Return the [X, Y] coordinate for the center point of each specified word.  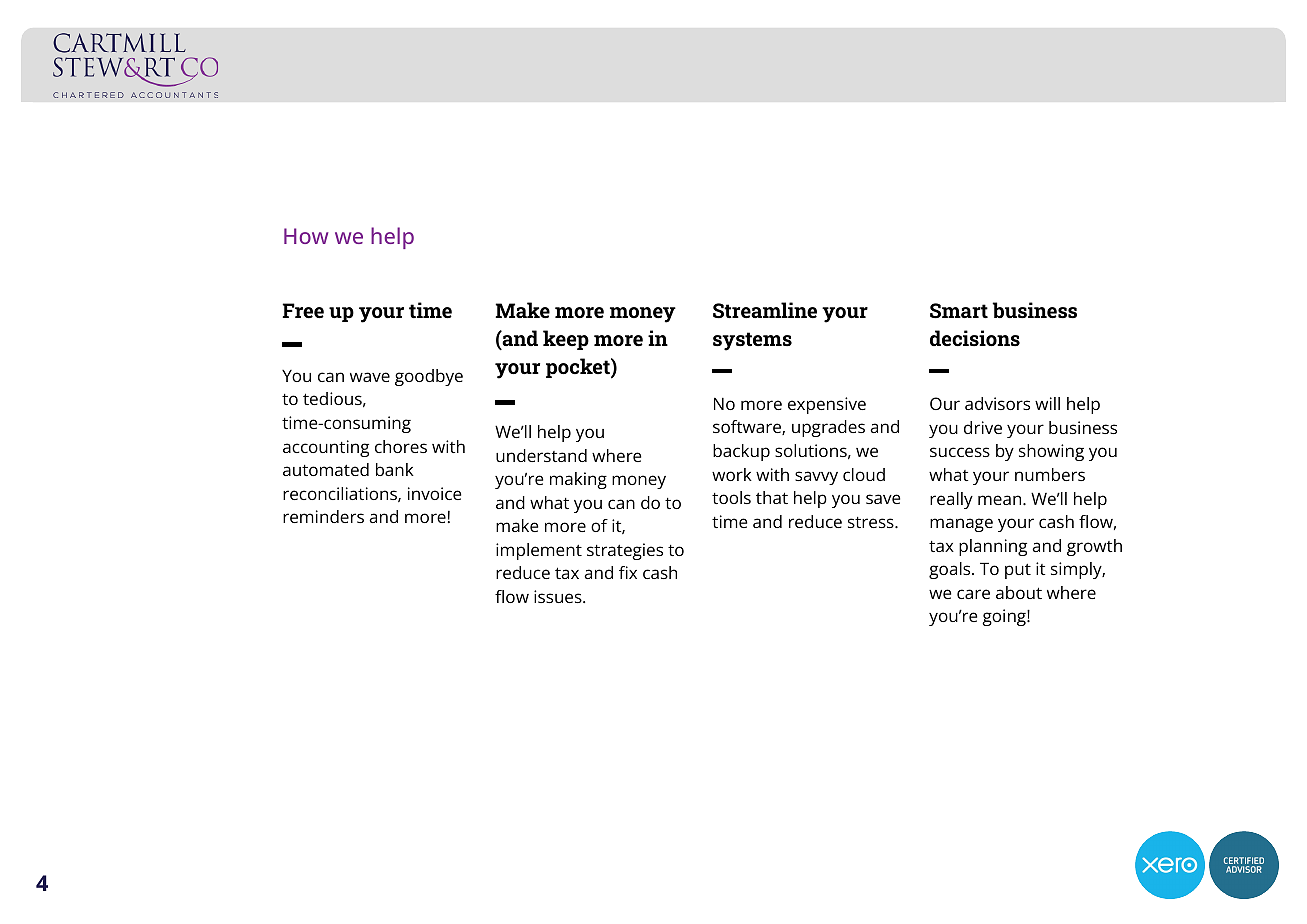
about [1019, 592]
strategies [625, 551]
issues [559, 596]
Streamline [765, 310]
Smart [959, 311]
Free [303, 311]
